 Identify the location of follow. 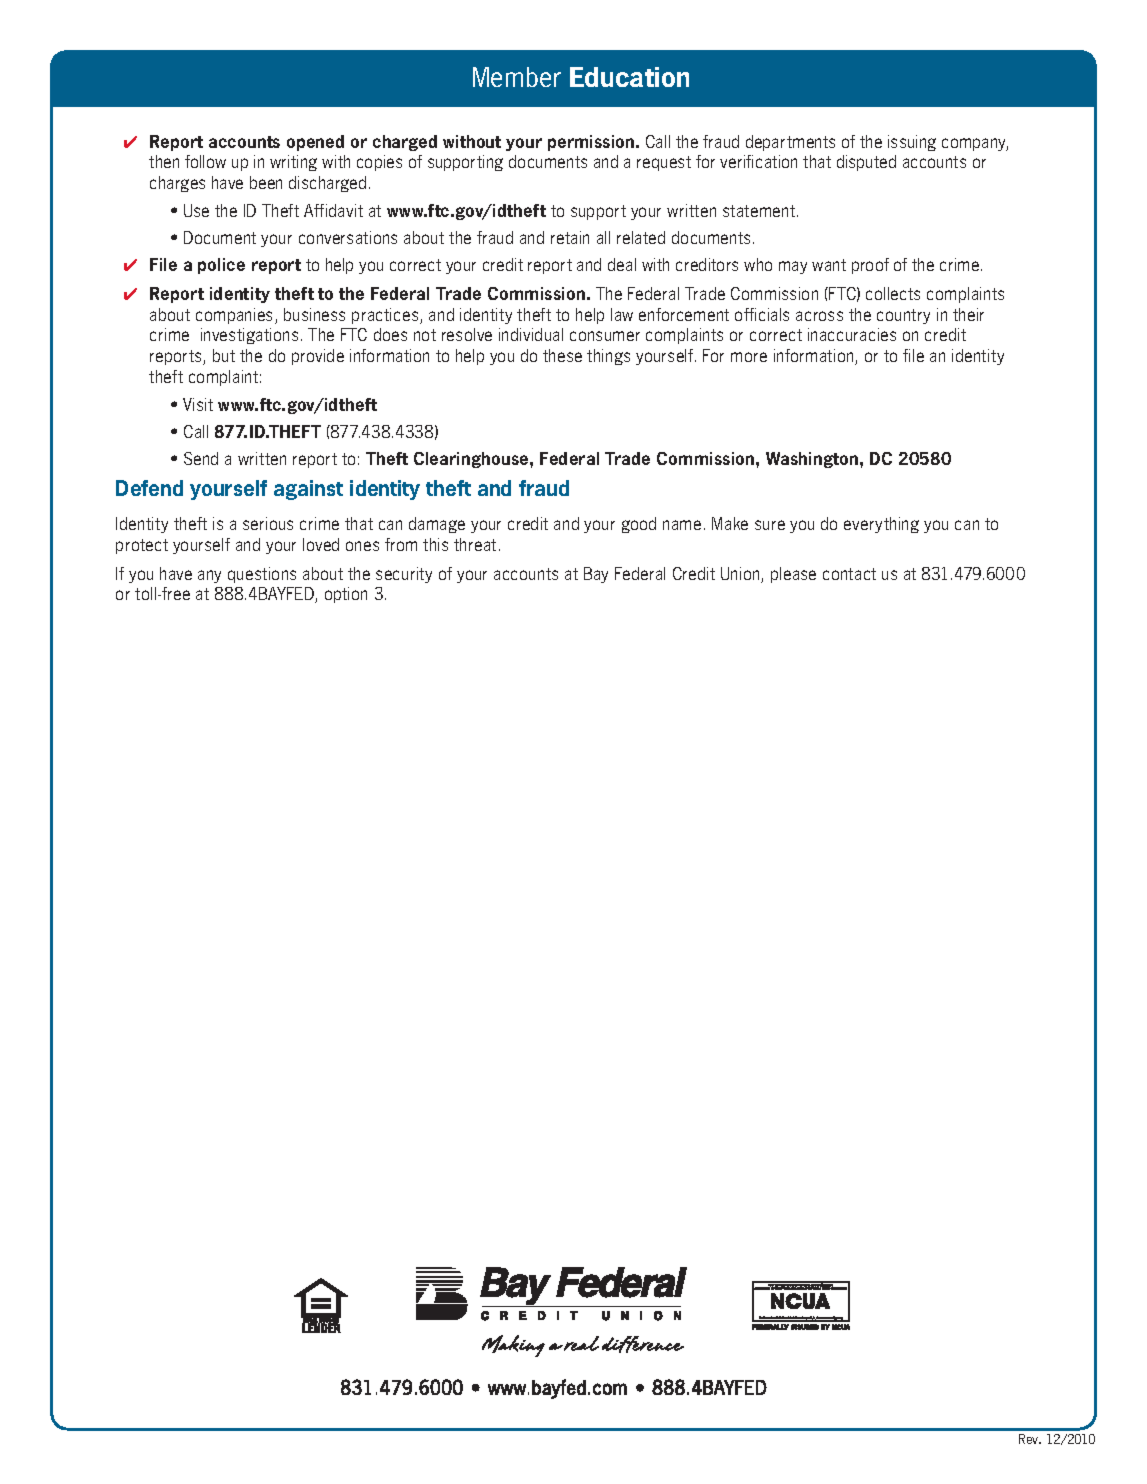
(205, 161).
